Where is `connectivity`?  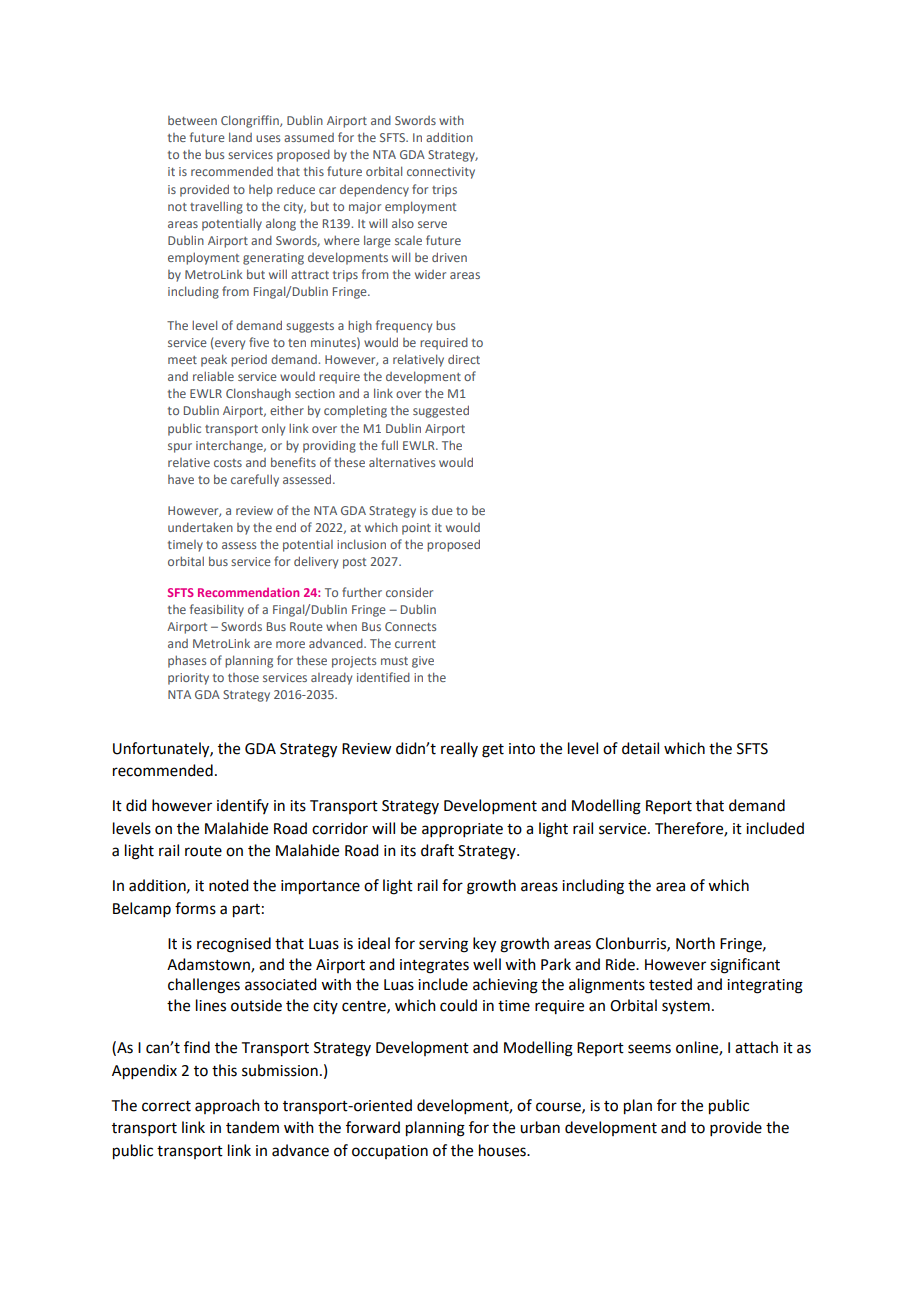
connectivity is located at coordinates (441, 173).
